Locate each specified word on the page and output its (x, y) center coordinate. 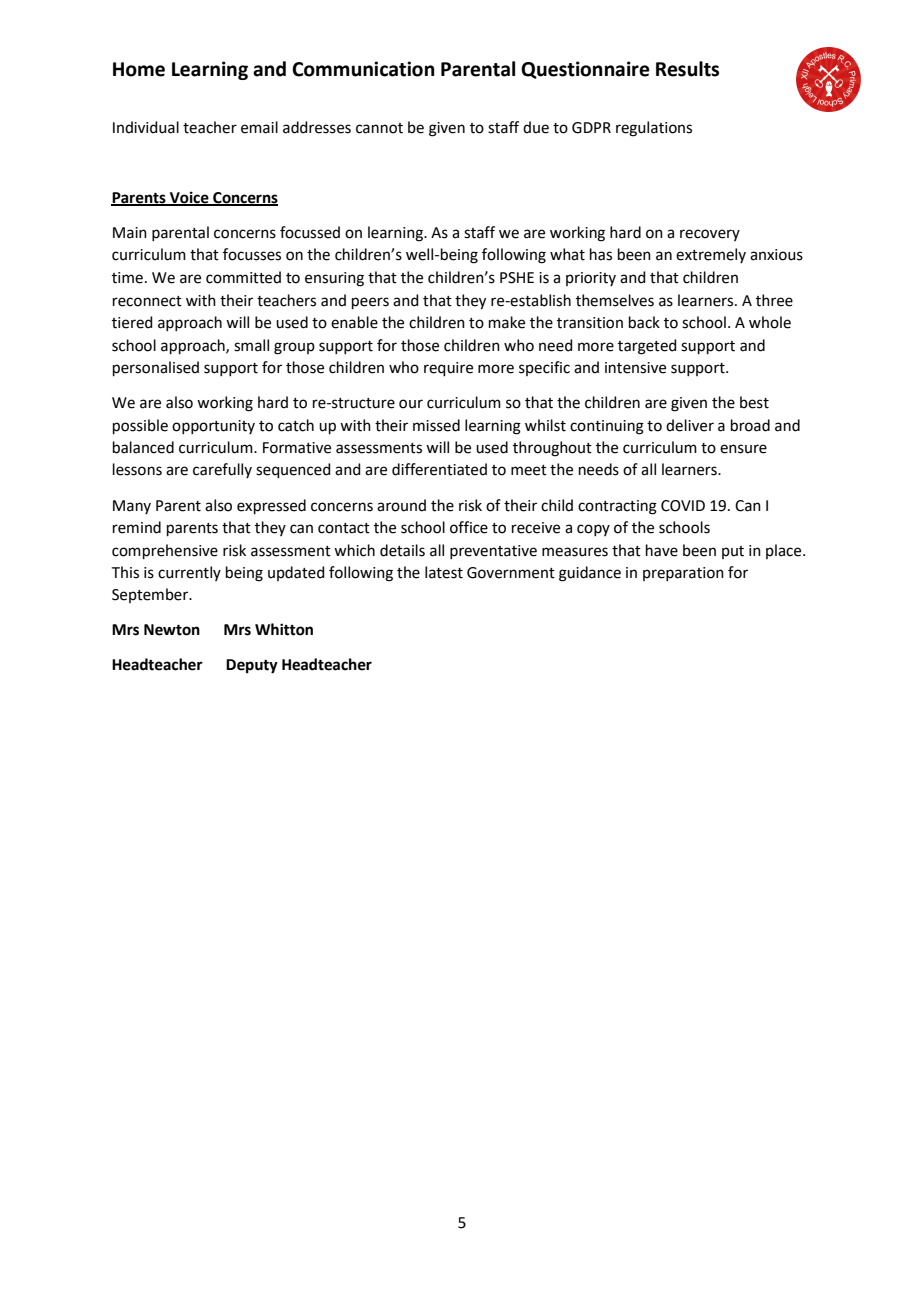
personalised (156, 368)
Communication (363, 69)
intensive (635, 368)
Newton (172, 630)
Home (139, 69)
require (448, 369)
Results (687, 69)
